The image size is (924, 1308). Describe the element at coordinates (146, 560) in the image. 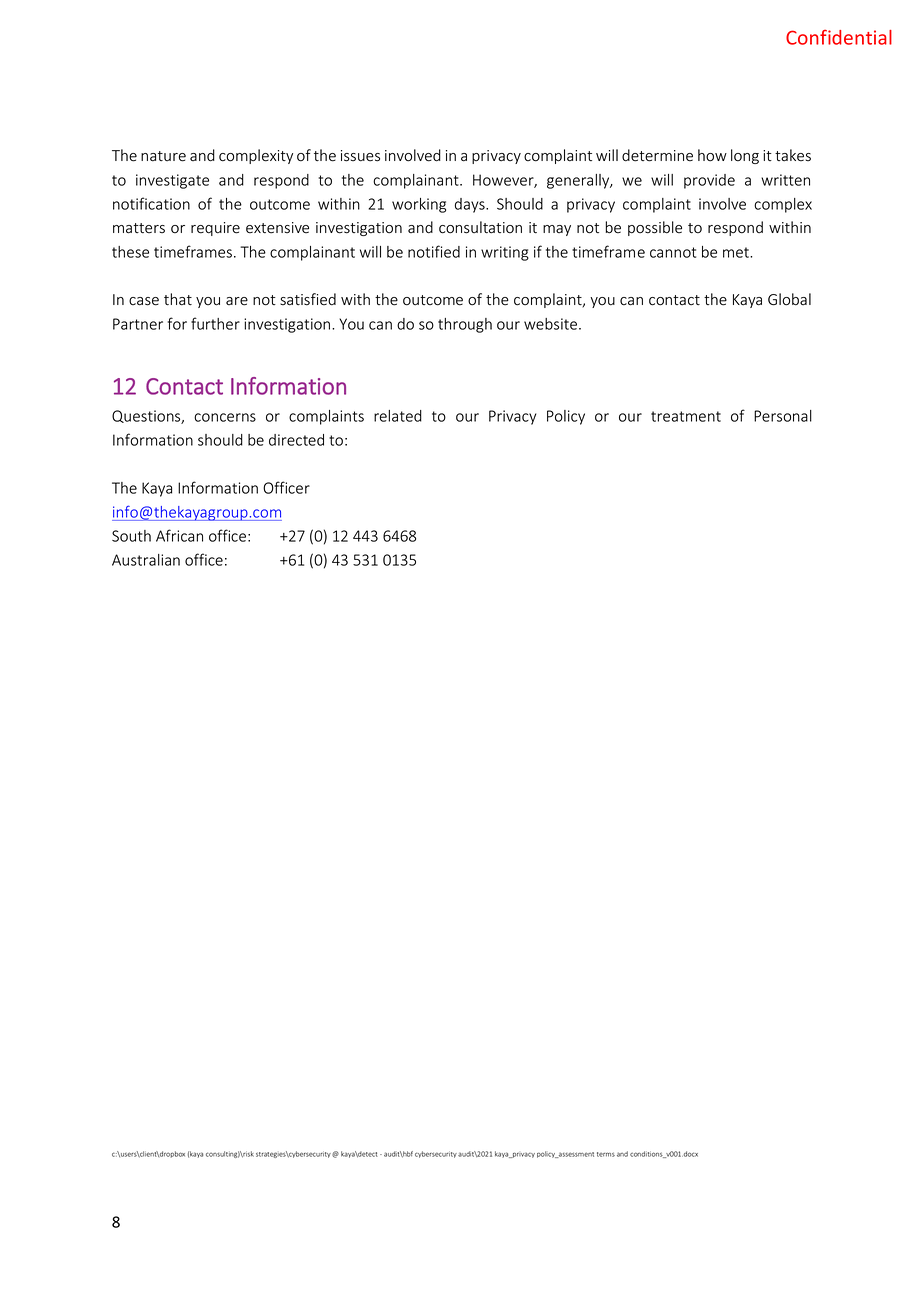

I see `Australian` at that location.
